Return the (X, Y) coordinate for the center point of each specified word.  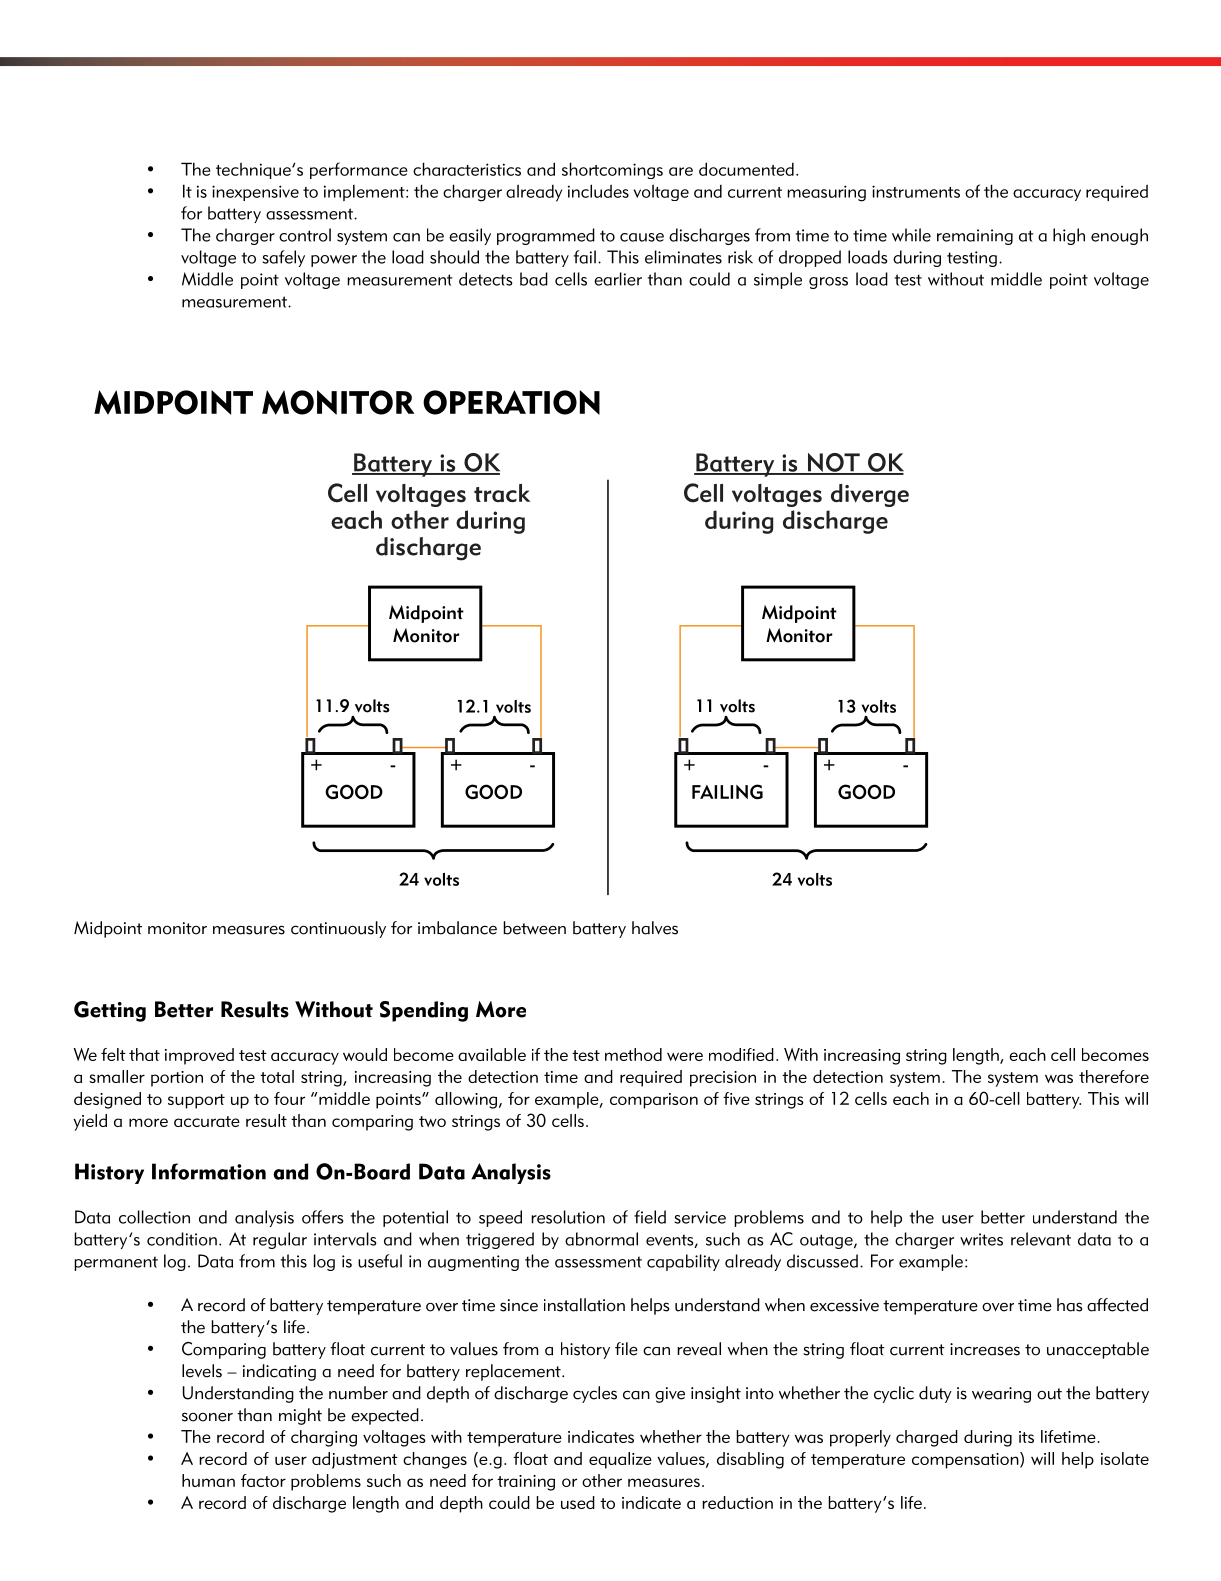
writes (981, 1239)
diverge (870, 495)
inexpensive (255, 193)
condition (182, 1239)
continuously (338, 929)
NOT (833, 463)
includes (598, 191)
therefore (1114, 1076)
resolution (568, 1217)
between (534, 928)
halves (655, 928)
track (502, 493)
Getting (110, 1011)
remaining (975, 237)
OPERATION (511, 402)
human (208, 1480)
